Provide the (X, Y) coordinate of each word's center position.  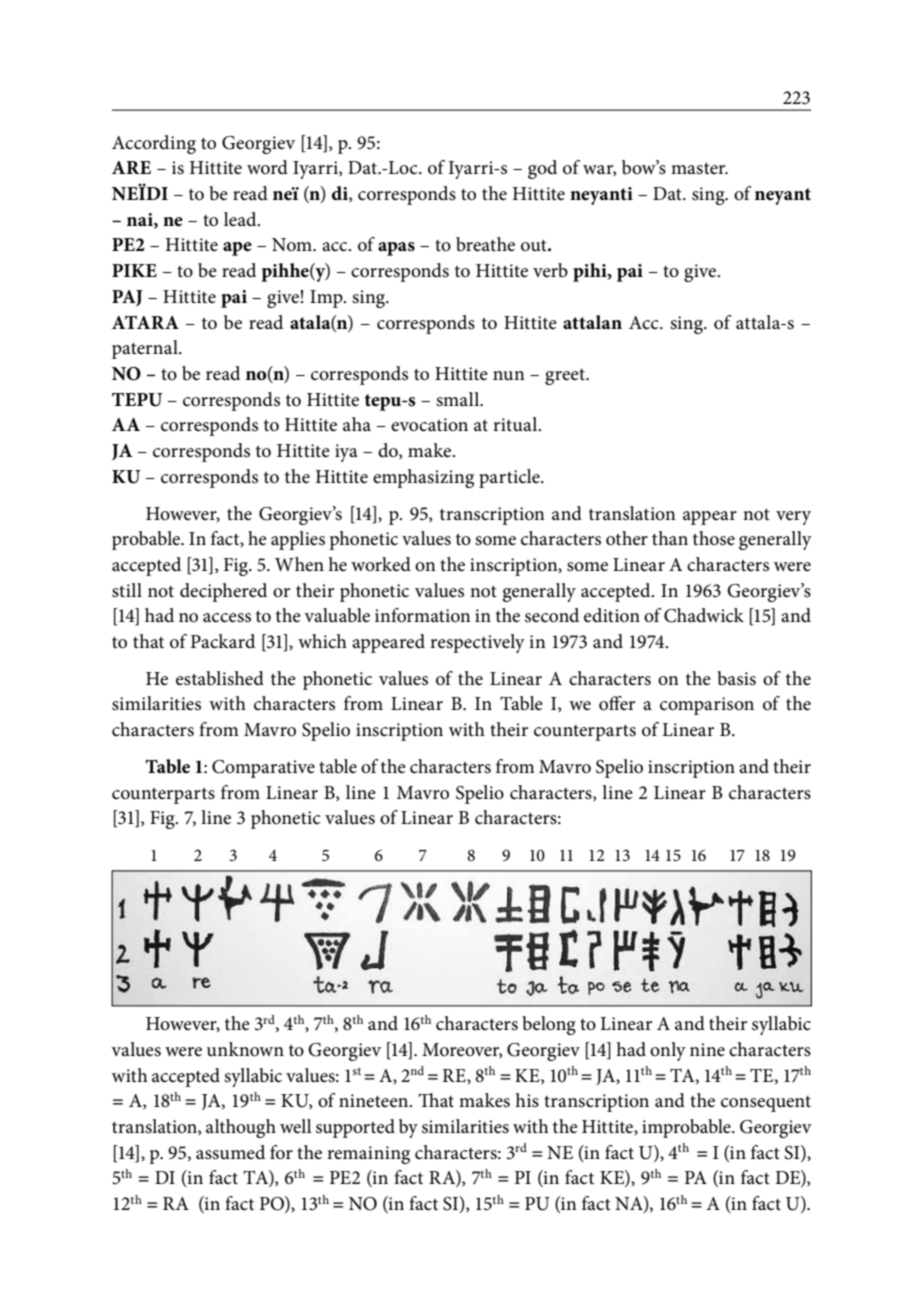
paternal (146, 349)
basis (736, 678)
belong (549, 1025)
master (699, 169)
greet (566, 377)
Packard (223, 641)
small (459, 399)
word (267, 167)
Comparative (263, 769)
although (241, 1128)
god (542, 169)
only (668, 1051)
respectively (477, 643)
